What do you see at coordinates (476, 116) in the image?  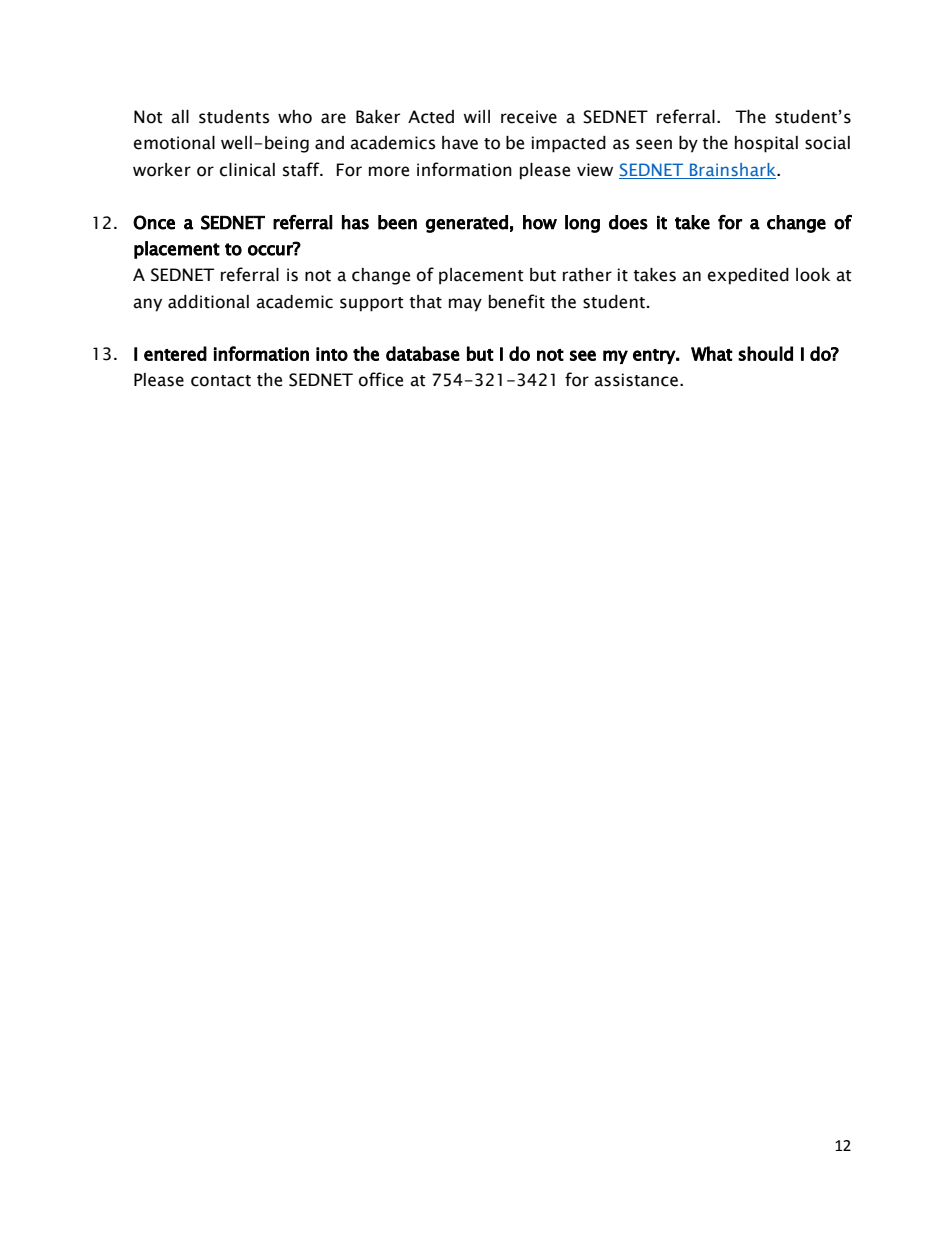 I see `will` at bounding box center [476, 116].
